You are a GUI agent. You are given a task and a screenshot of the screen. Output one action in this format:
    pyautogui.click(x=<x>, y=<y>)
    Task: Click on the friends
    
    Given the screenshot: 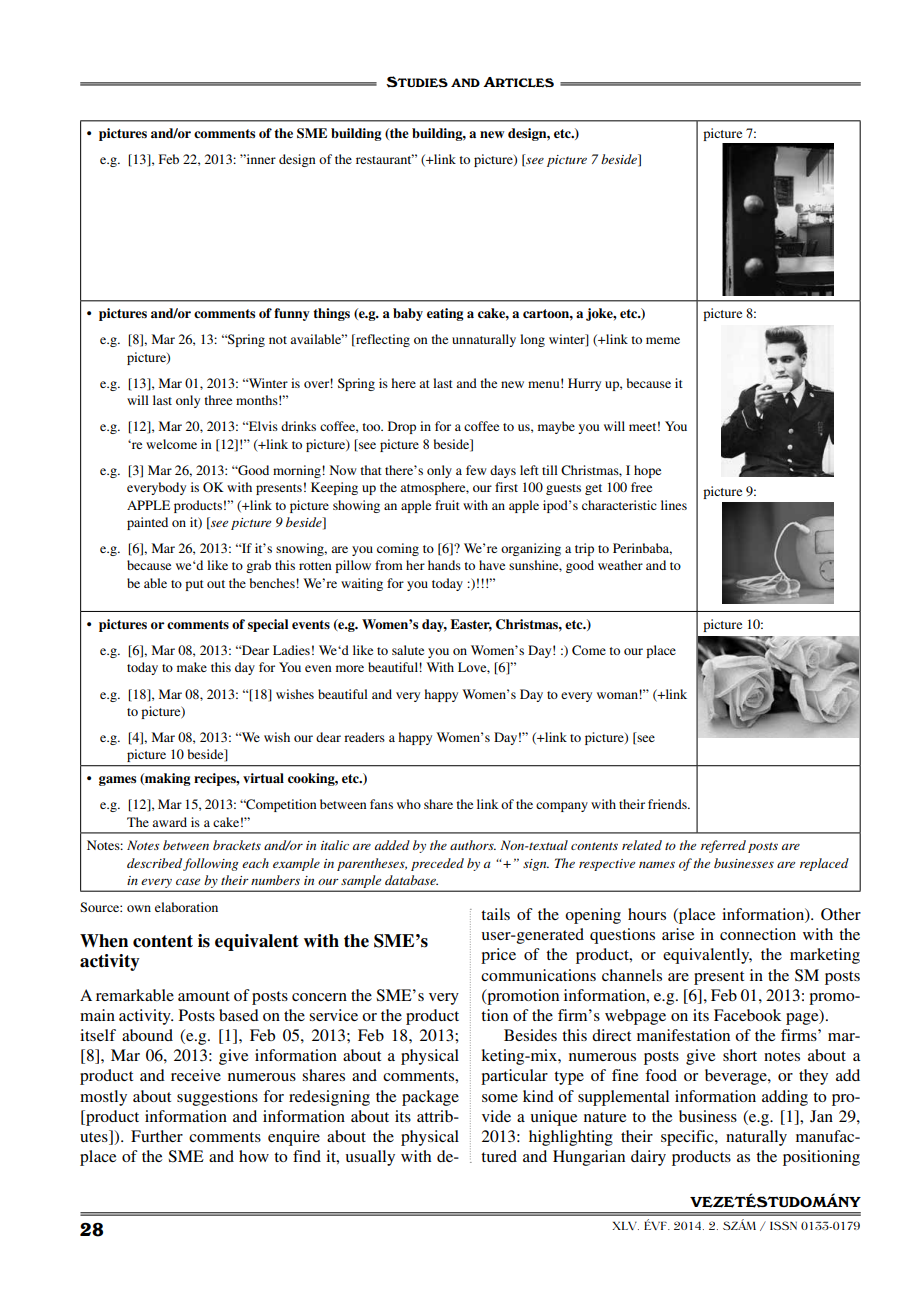 What is the action you would take?
    pyautogui.click(x=668, y=804)
